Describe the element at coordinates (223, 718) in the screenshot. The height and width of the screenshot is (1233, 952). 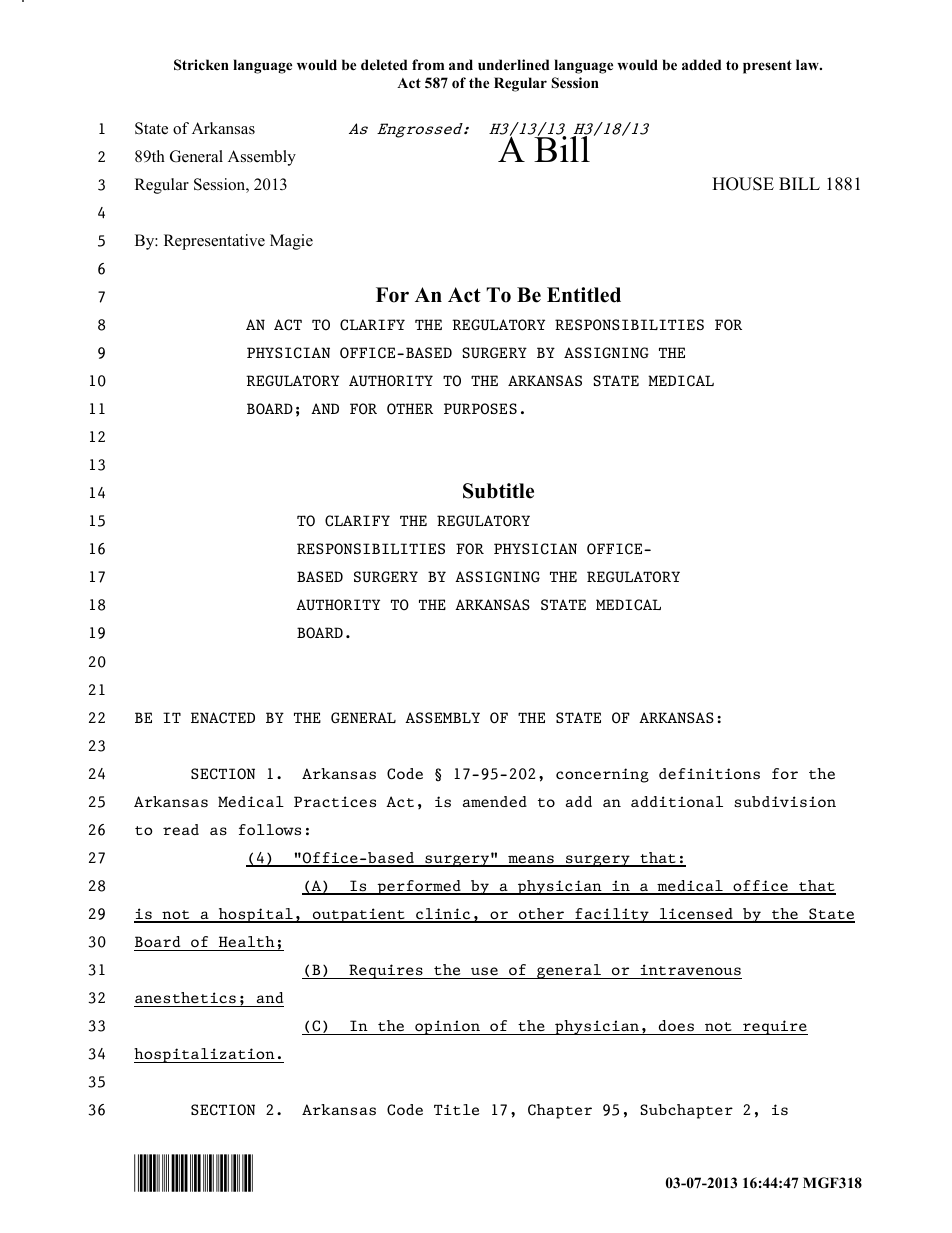
I see `ENACTED` at that location.
